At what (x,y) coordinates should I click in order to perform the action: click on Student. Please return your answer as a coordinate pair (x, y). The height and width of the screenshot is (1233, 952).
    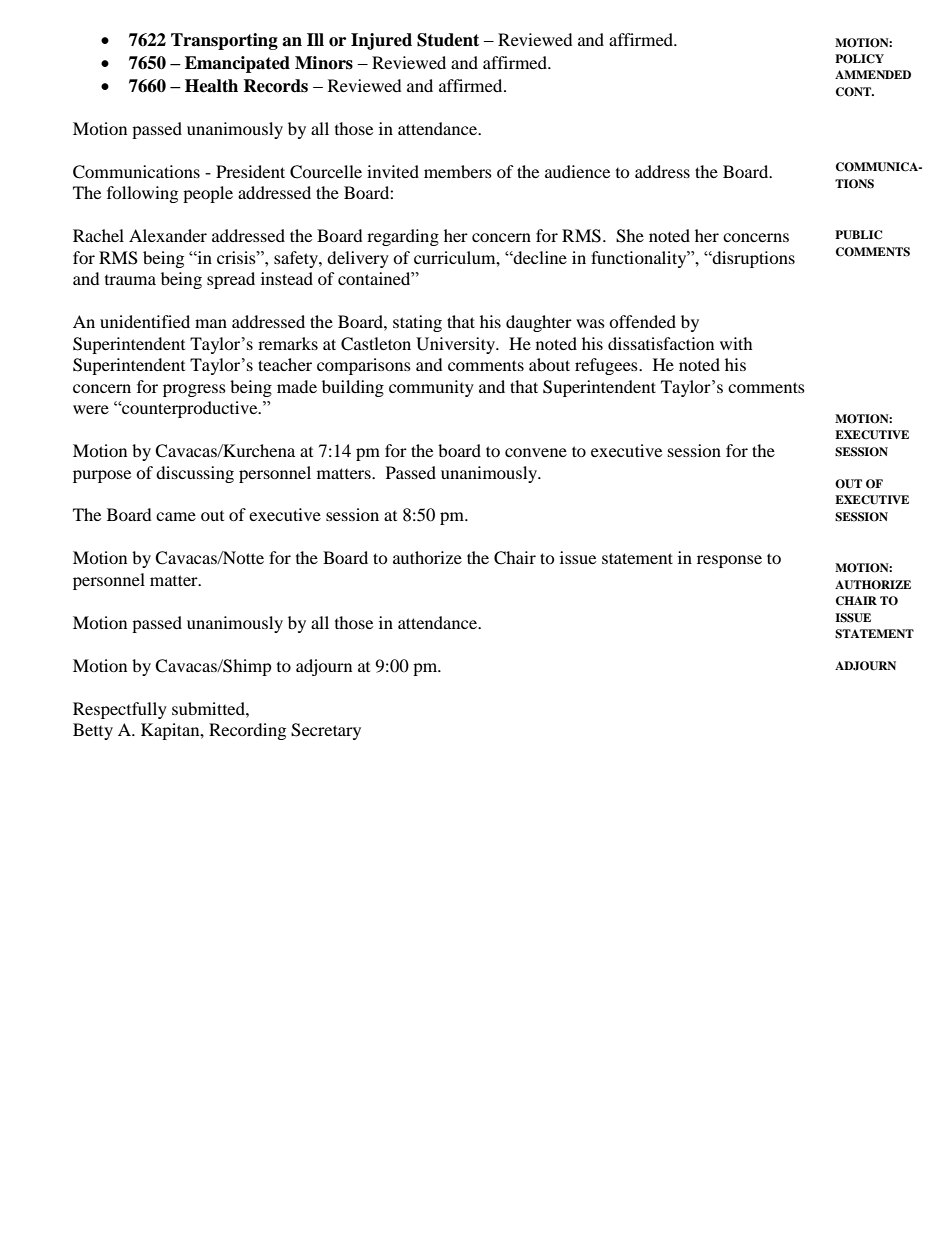
    Looking at the image, I should click on (448, 40).
